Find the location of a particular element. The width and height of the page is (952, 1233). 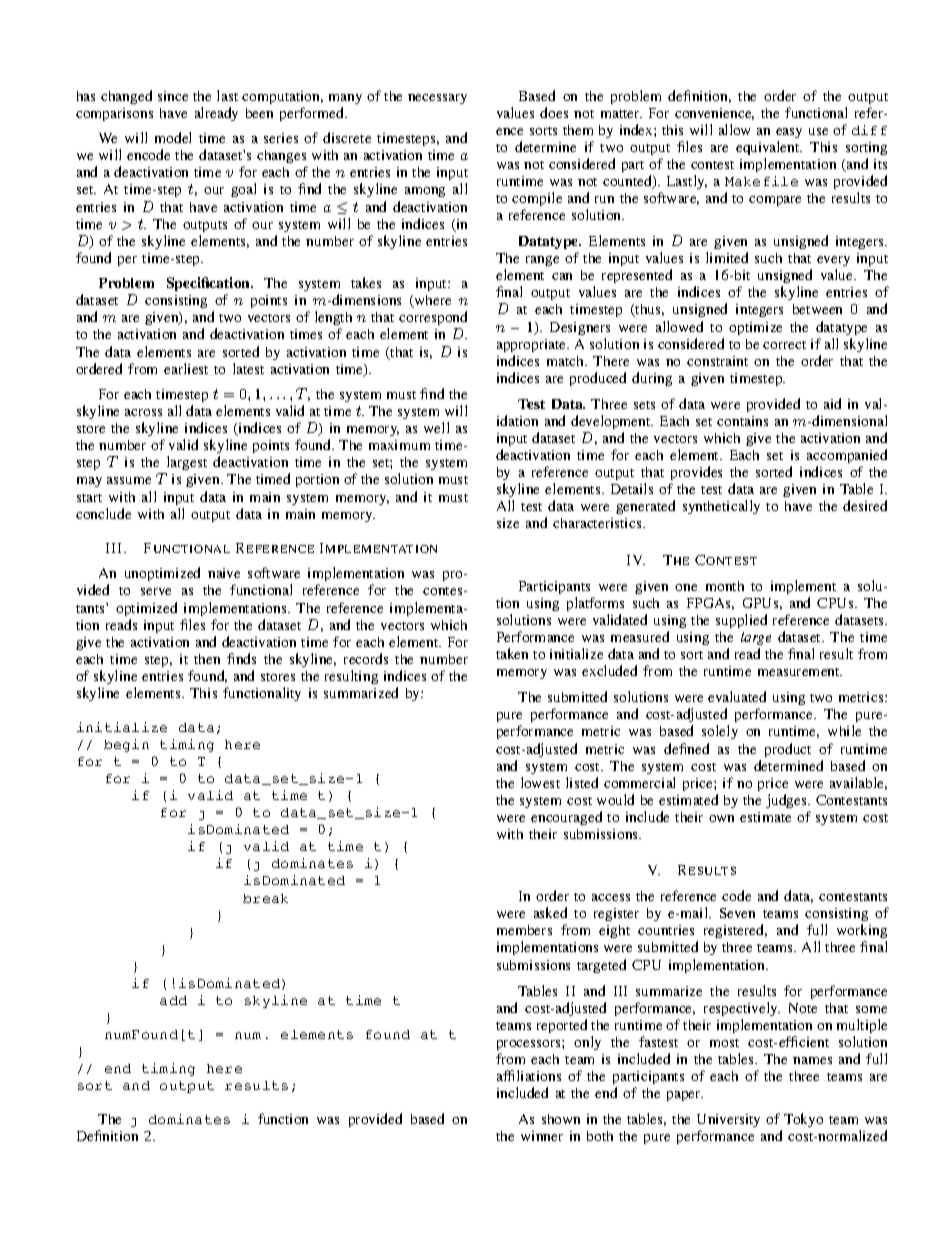

serve is located at coordinates (156, 591).
